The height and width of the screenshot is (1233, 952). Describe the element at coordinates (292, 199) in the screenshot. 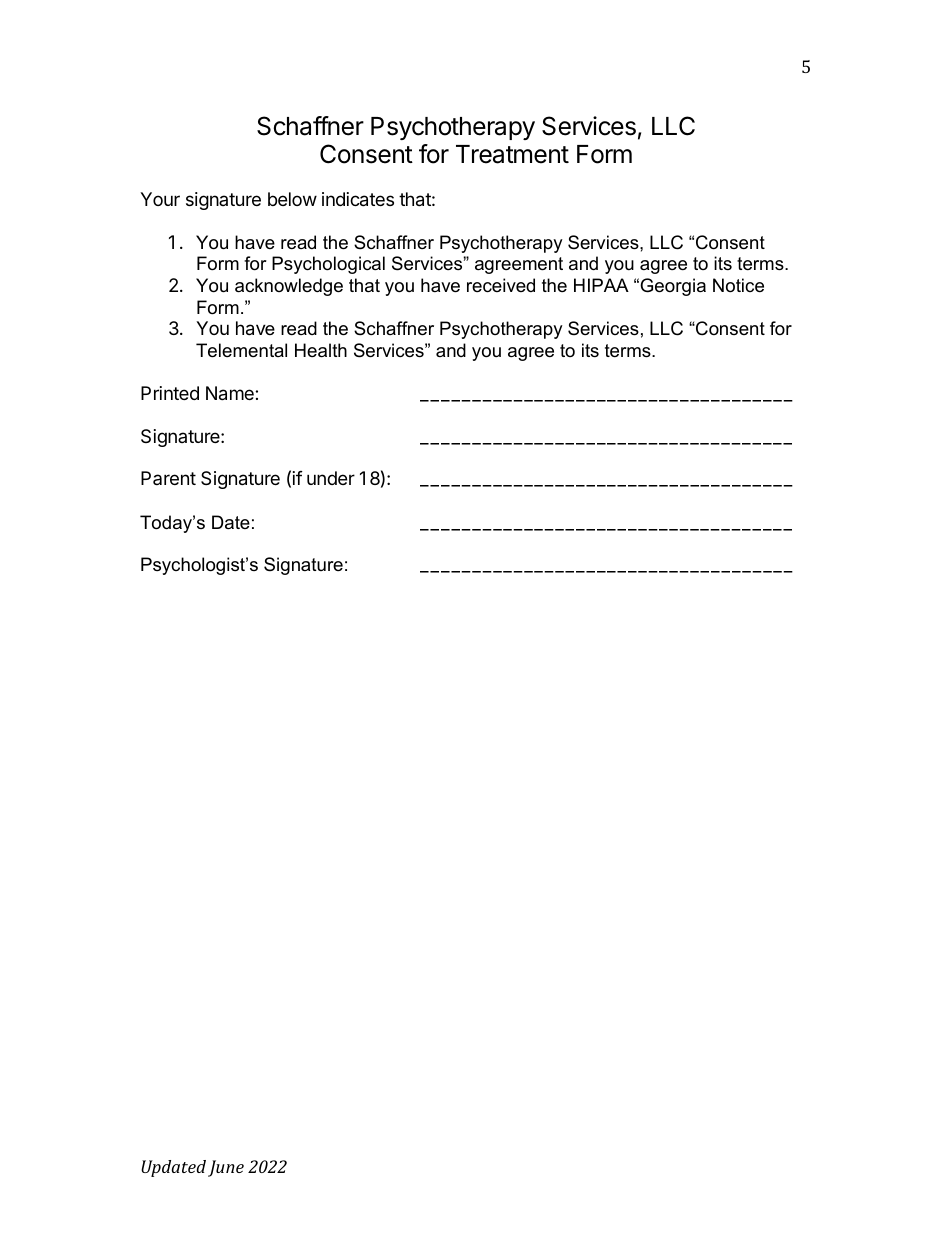

I see `below` at that location.
